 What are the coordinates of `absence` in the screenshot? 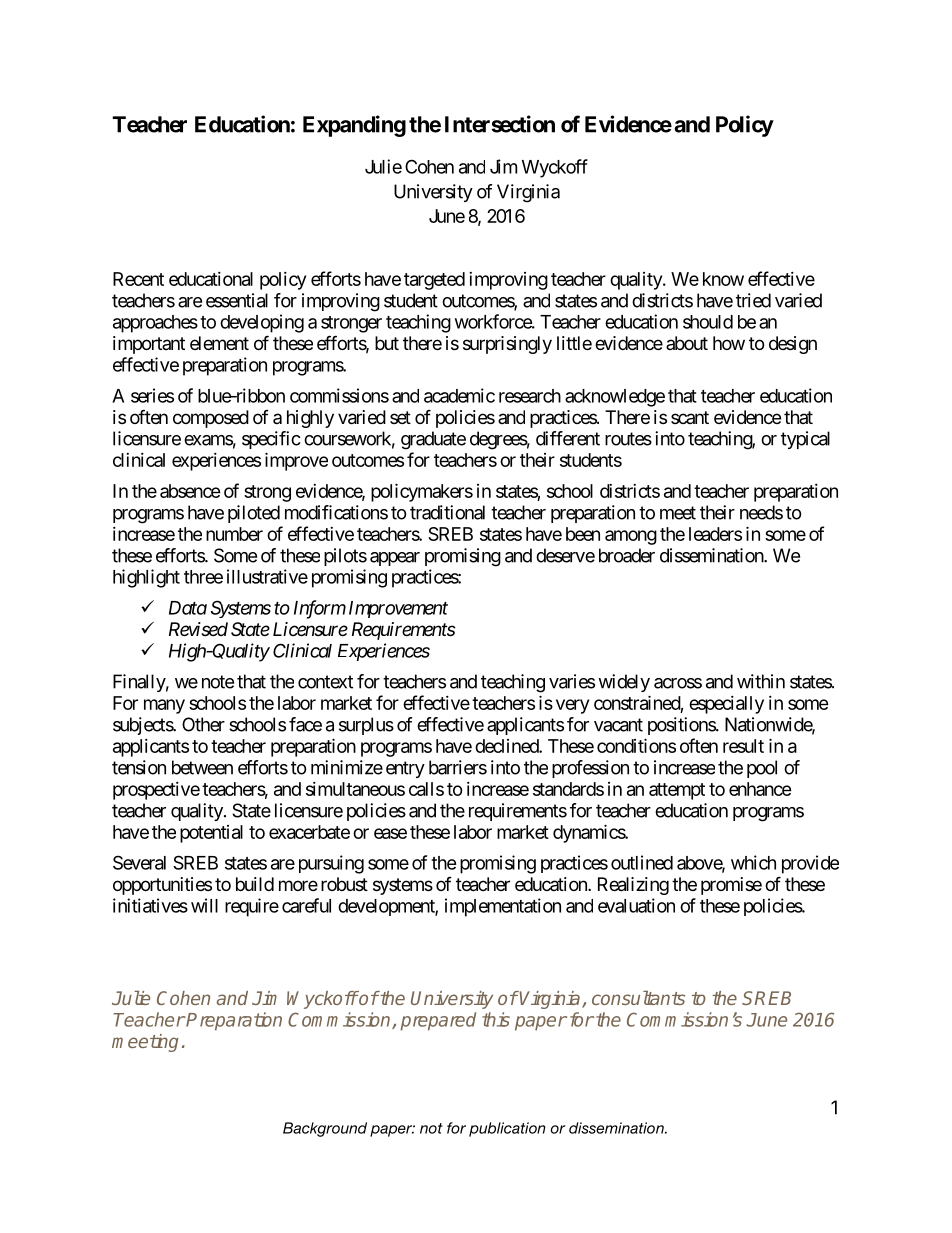 It's located at (190, 491).
